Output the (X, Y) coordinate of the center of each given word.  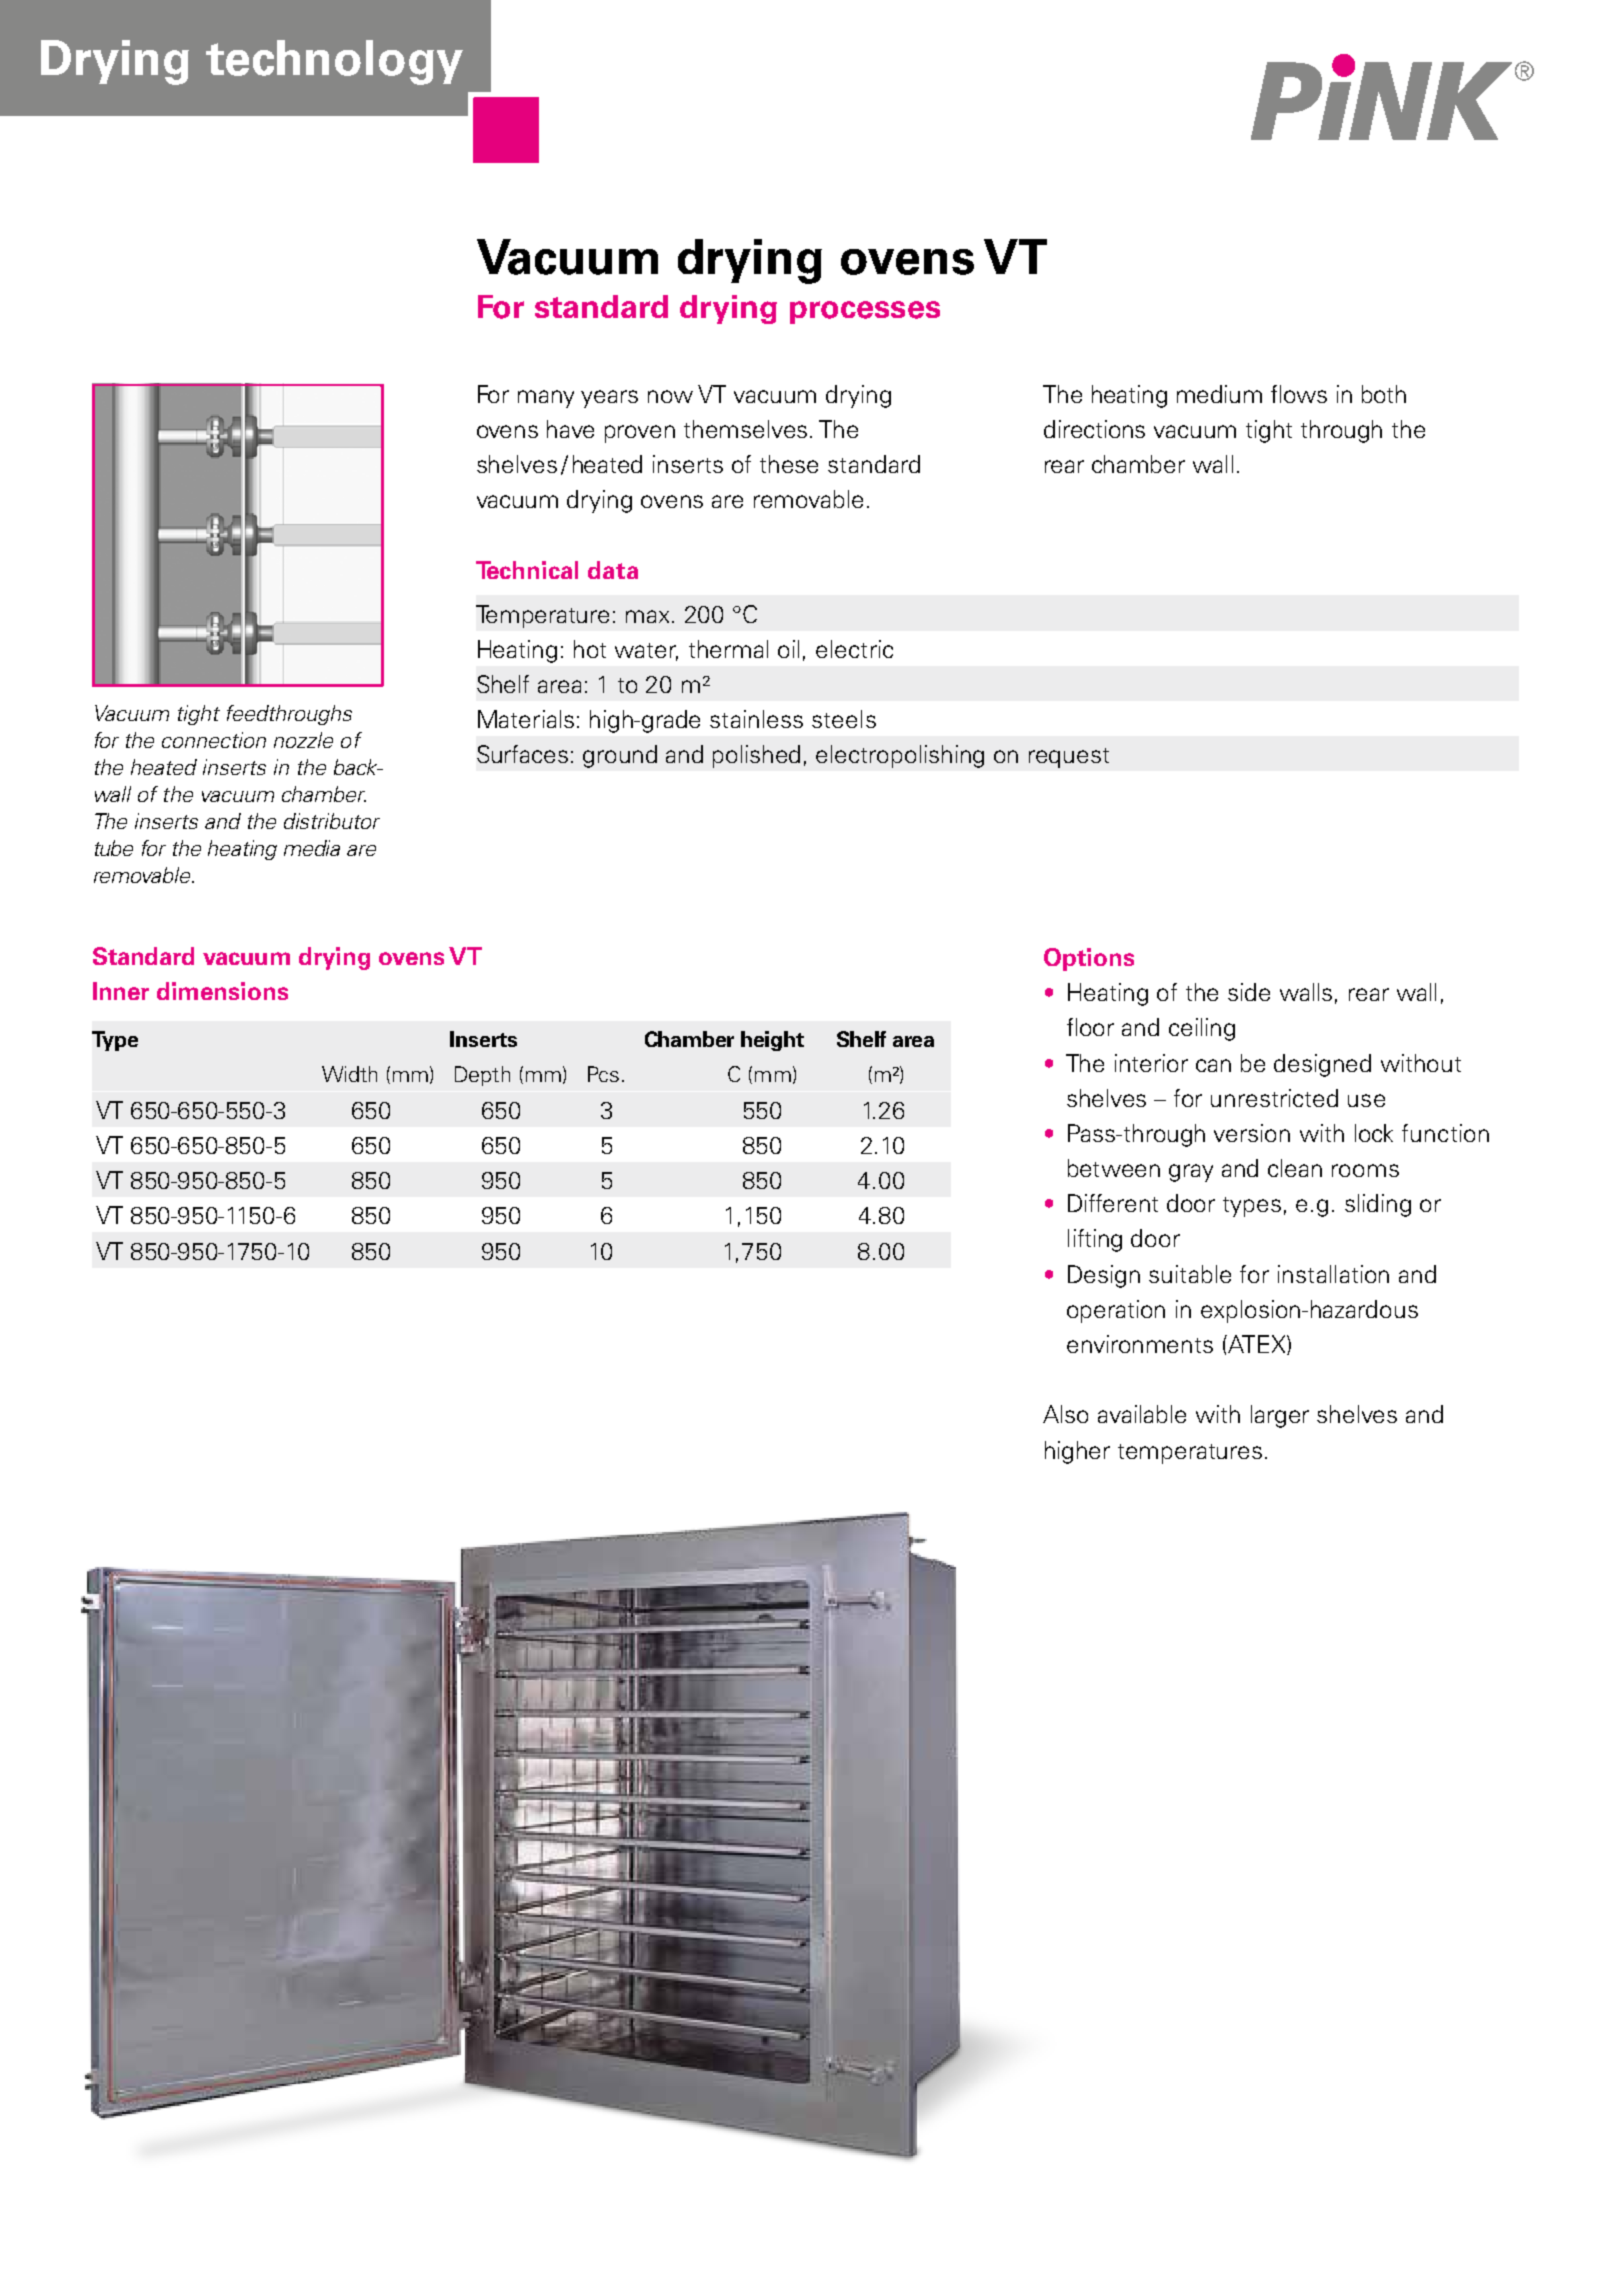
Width (349, 1074)
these (789, 464)
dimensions (222, 991)
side (1249, 992)
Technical (527, 570)
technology (334, 62)
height (772, 1041)
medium (1219, 394)
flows (1299, 394)
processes (865, 312)
